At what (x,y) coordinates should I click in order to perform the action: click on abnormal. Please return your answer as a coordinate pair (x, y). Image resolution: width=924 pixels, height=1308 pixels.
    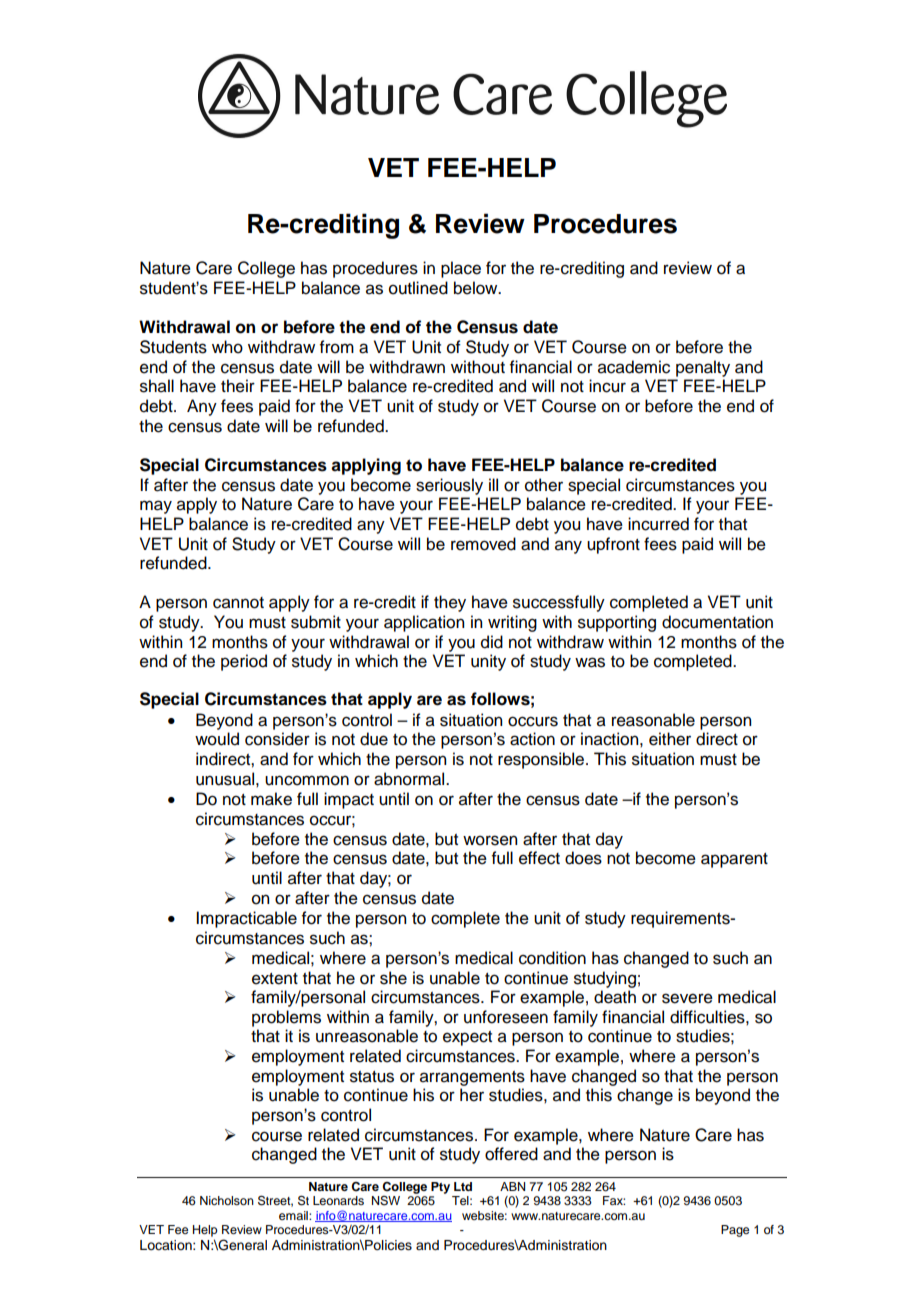
    Looking at the image, I should click on (410, 779).
